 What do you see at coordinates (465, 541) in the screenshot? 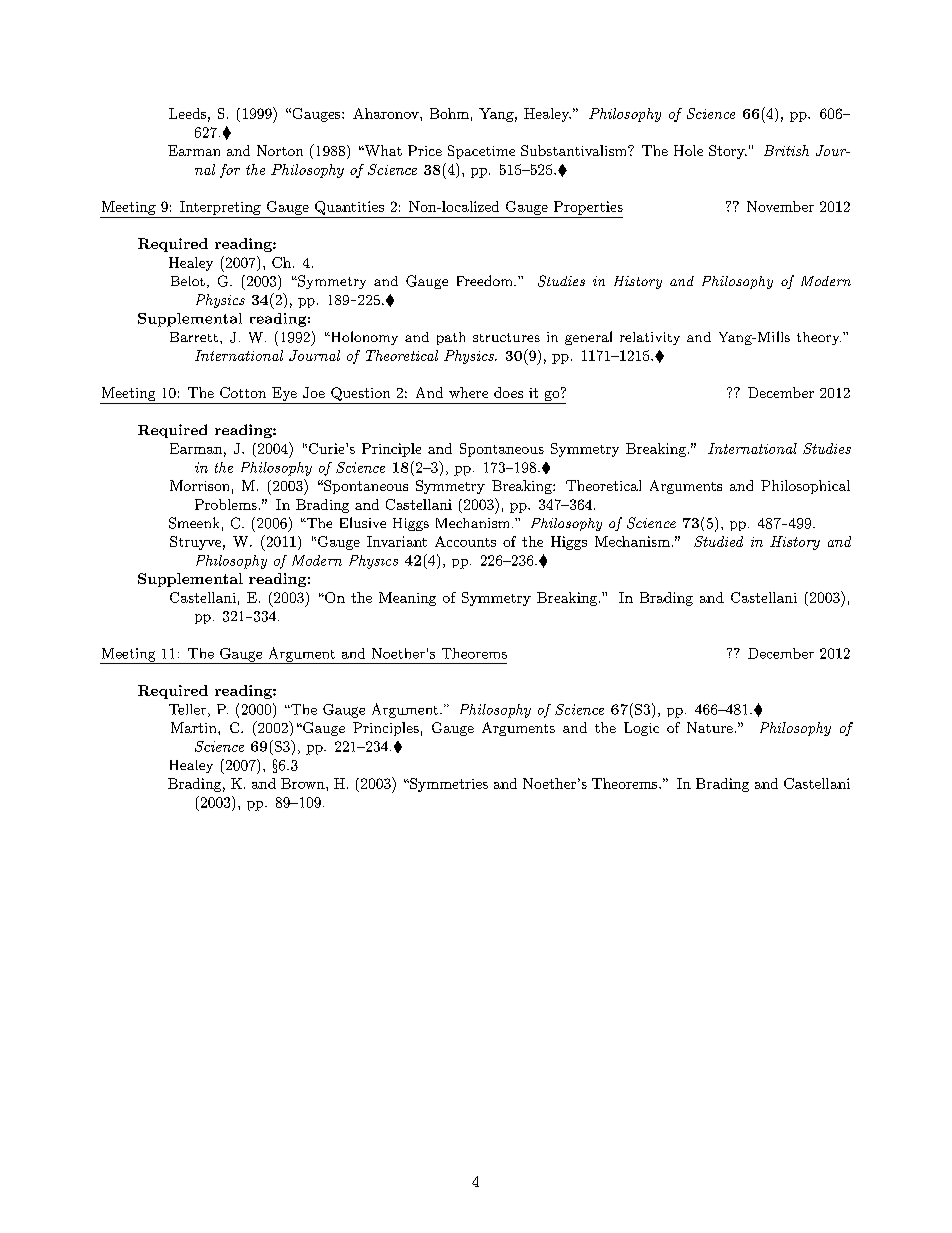
I see `Accounts` at bounding box center [465, 541].
